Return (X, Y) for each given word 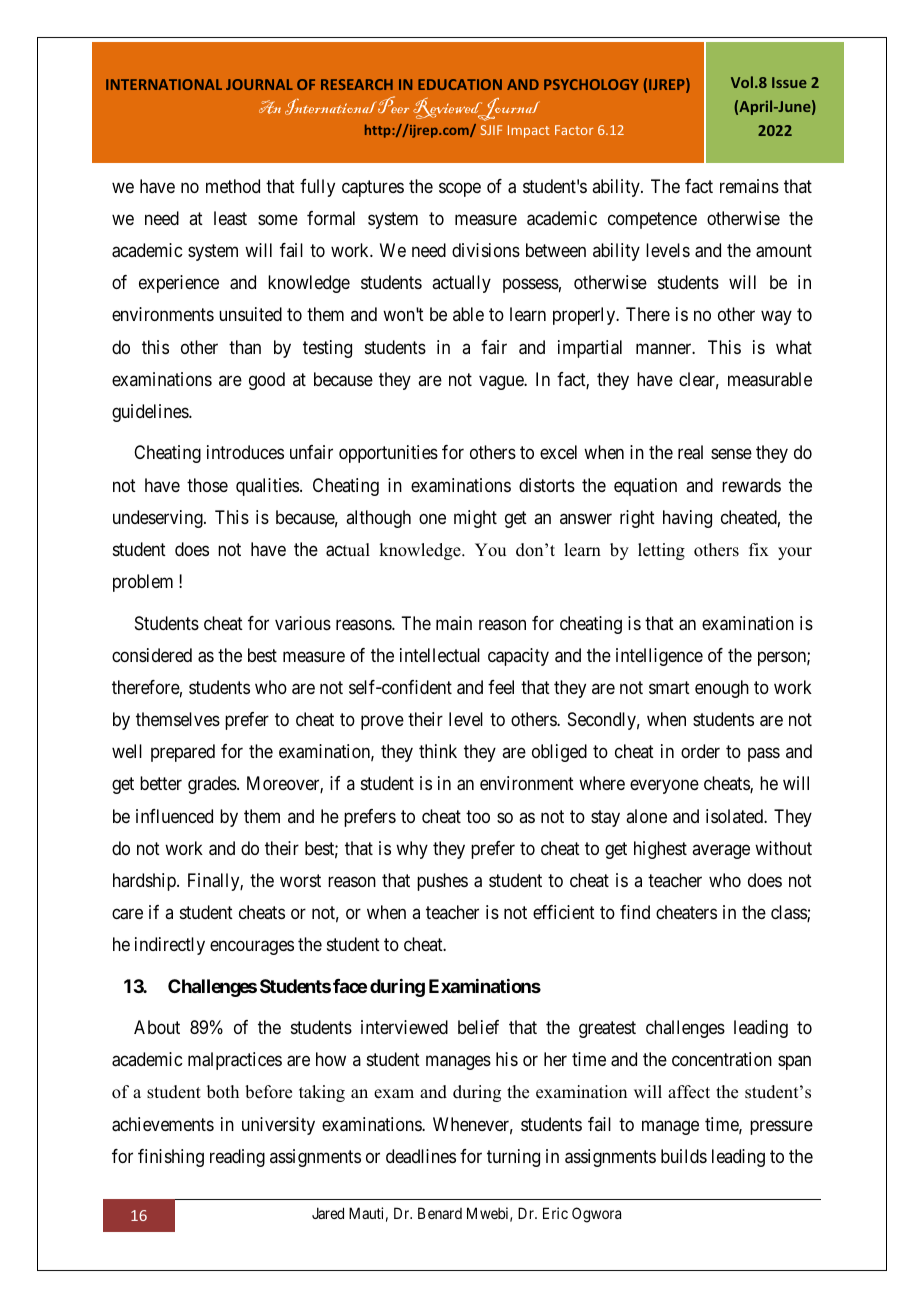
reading (237, 1158)
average (721, 851)
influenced (174, 816)
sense (731, 454)
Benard (440, 1213)
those (207, 485)
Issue (789, 82)
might (475, 519)
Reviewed (449, 109)
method (233, 186)
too (478, 816)
